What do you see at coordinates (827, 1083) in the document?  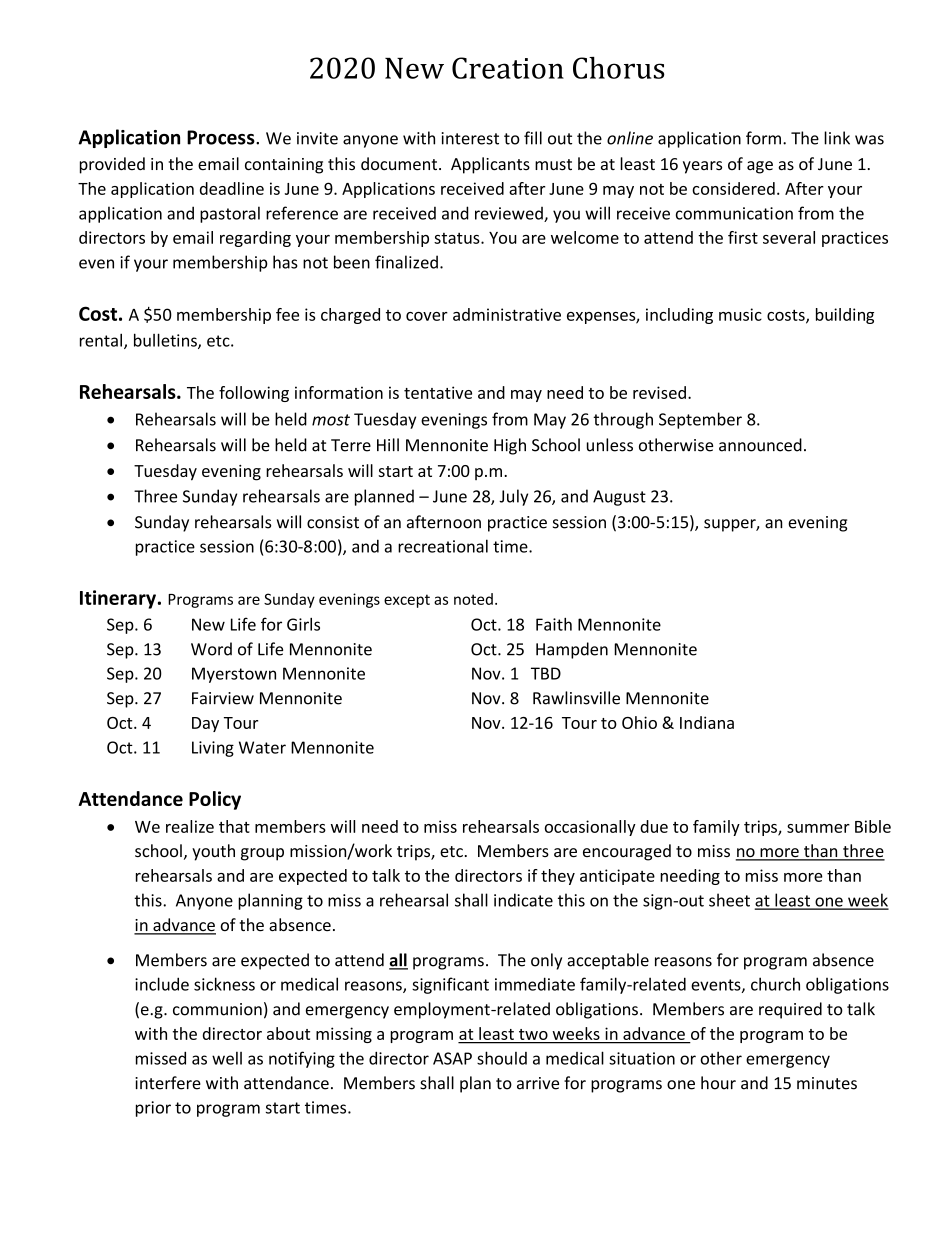 I see `minutes` at bounding box center [827, 1083].
